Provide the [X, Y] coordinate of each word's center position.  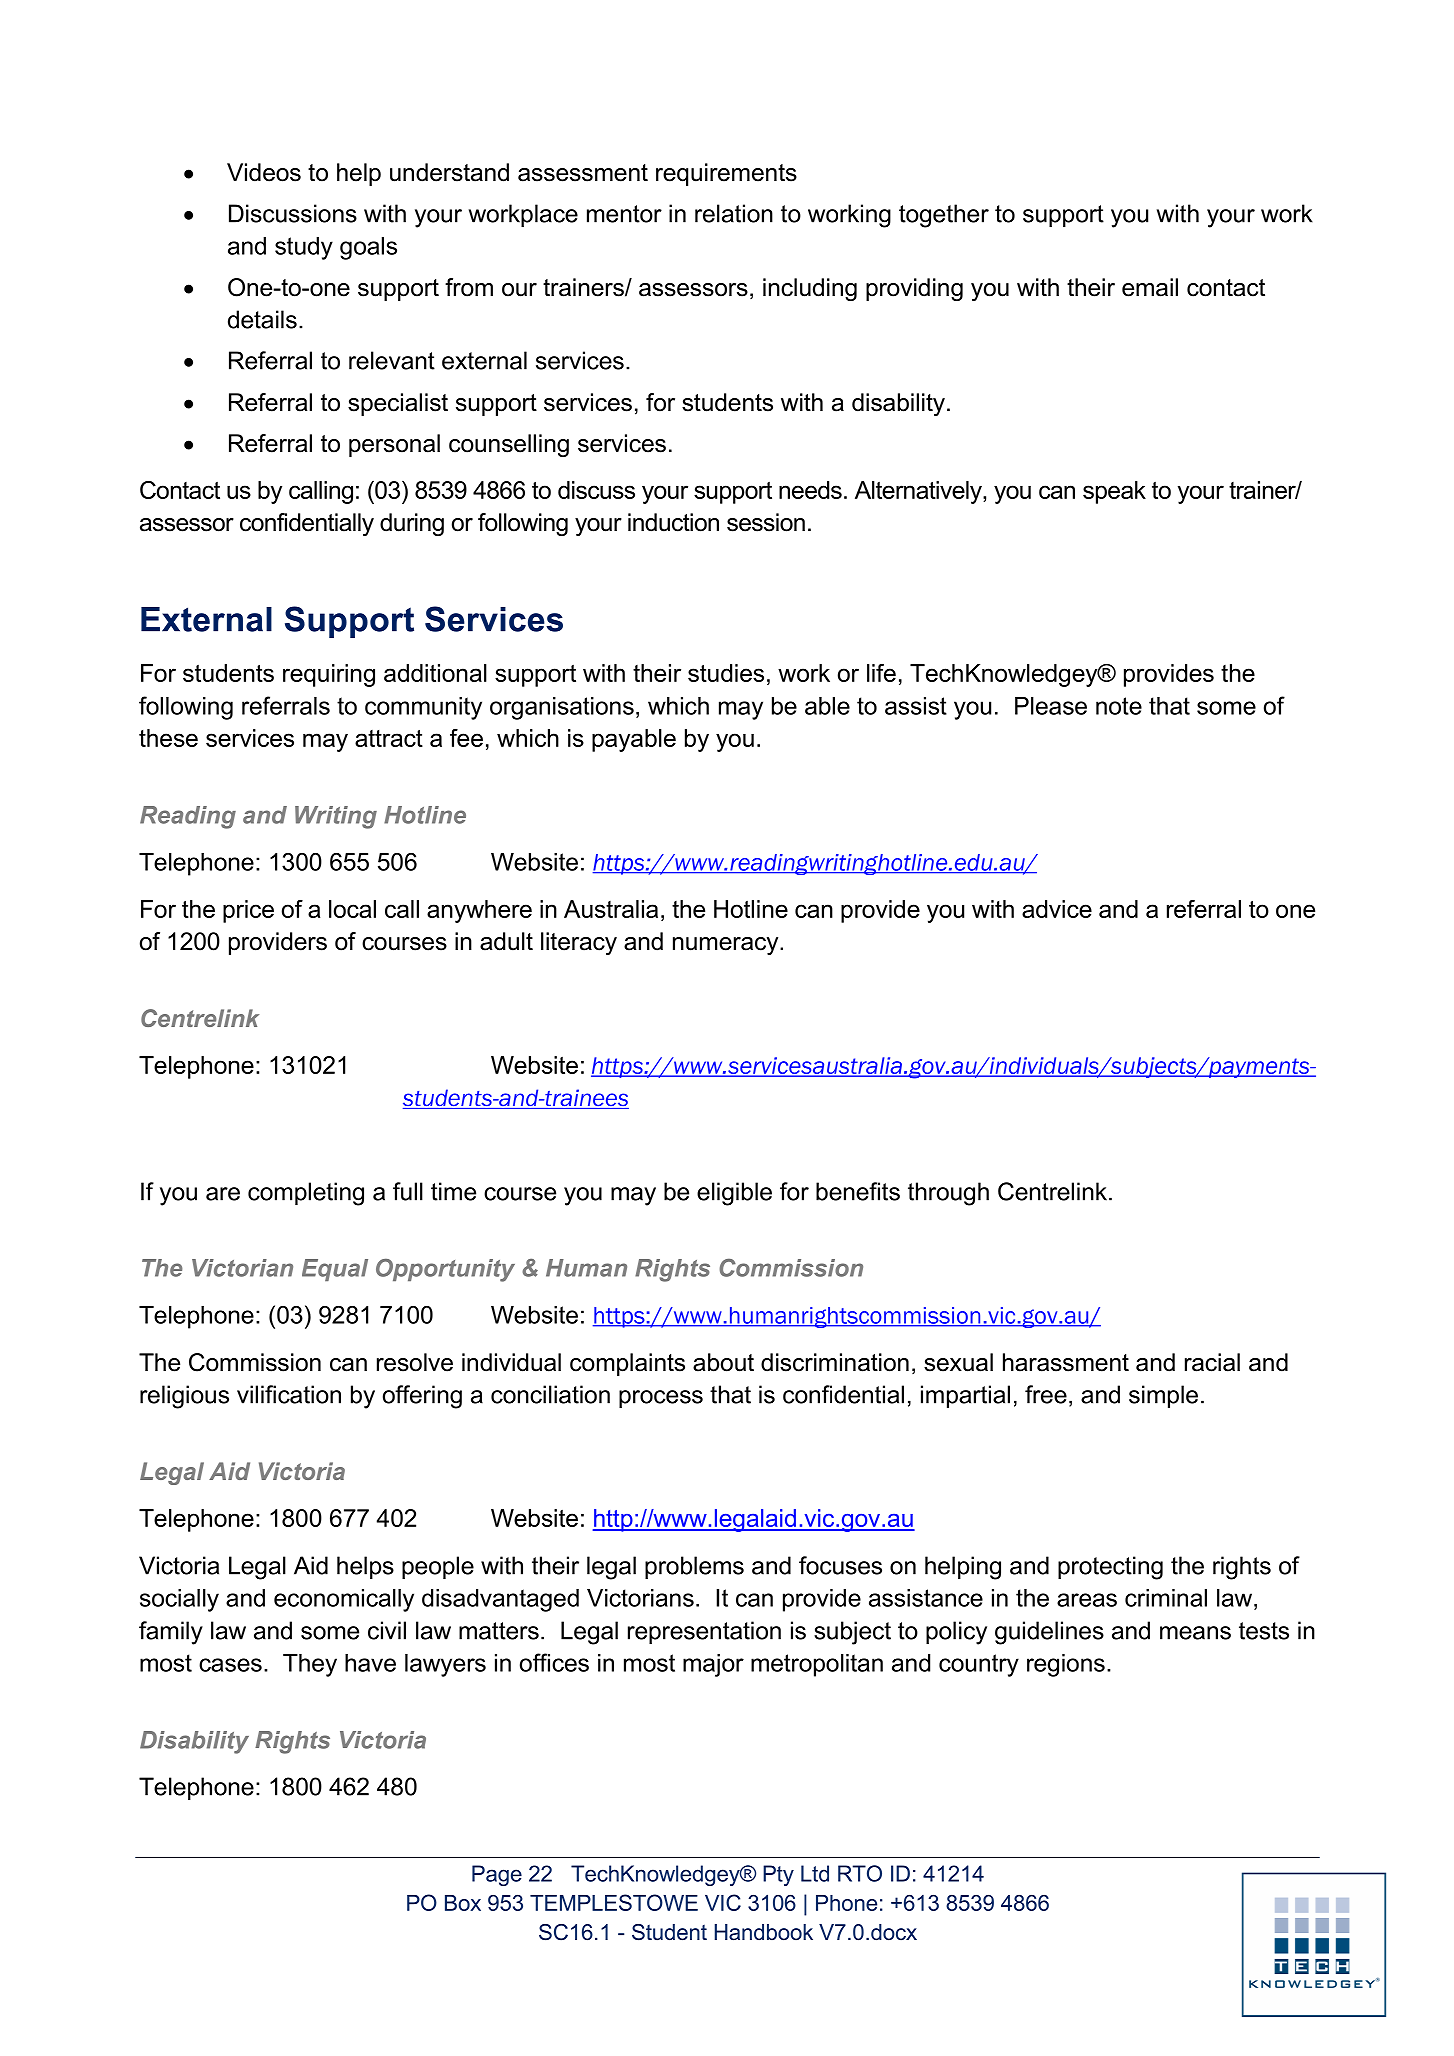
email [1150, 287]
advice [1057, 909]
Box [463, 1903]
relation [734, 213]
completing [306, 1194]
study [304, 248]
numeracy [727, 946]
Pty [778, 1875]
